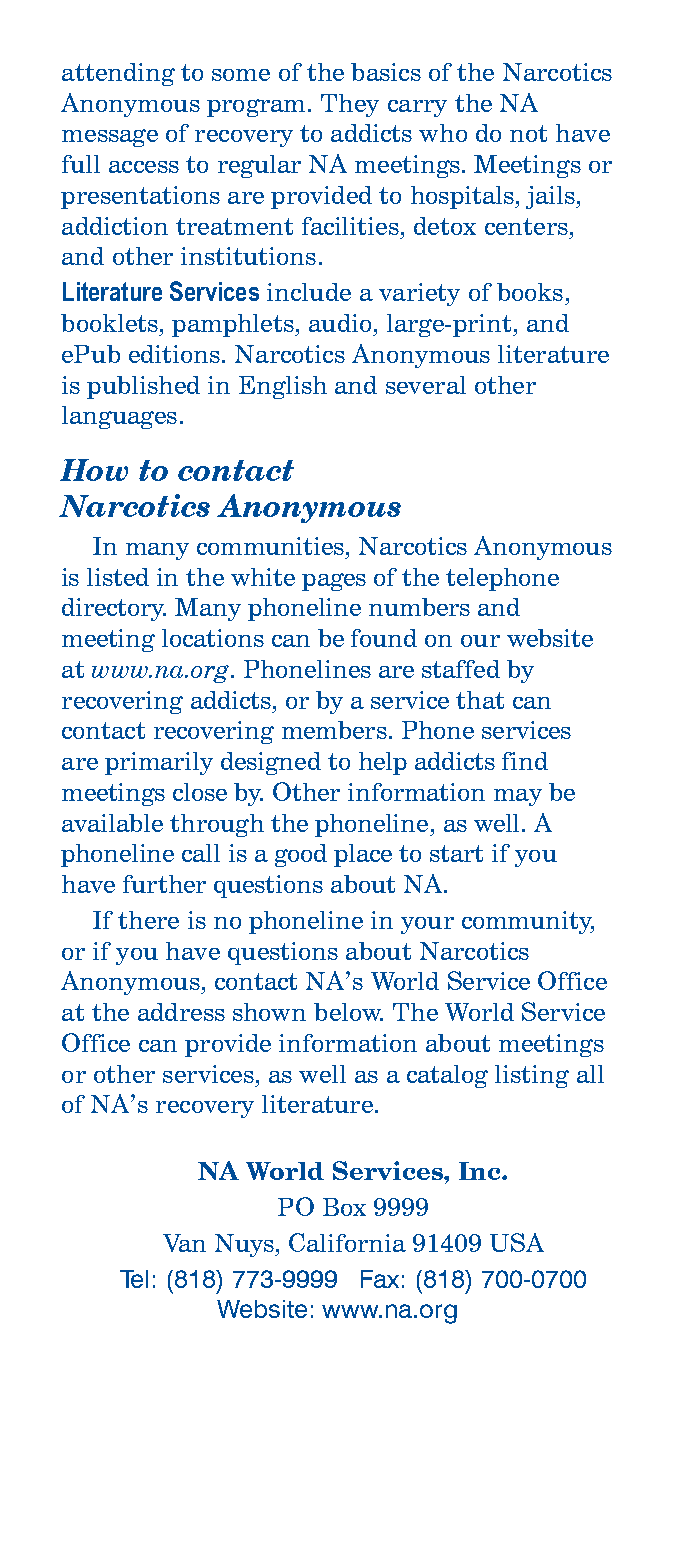 The image size is (676, 1568). Describe the element at coordinates (184, 1243) in the page. I see `Van` at that location.
